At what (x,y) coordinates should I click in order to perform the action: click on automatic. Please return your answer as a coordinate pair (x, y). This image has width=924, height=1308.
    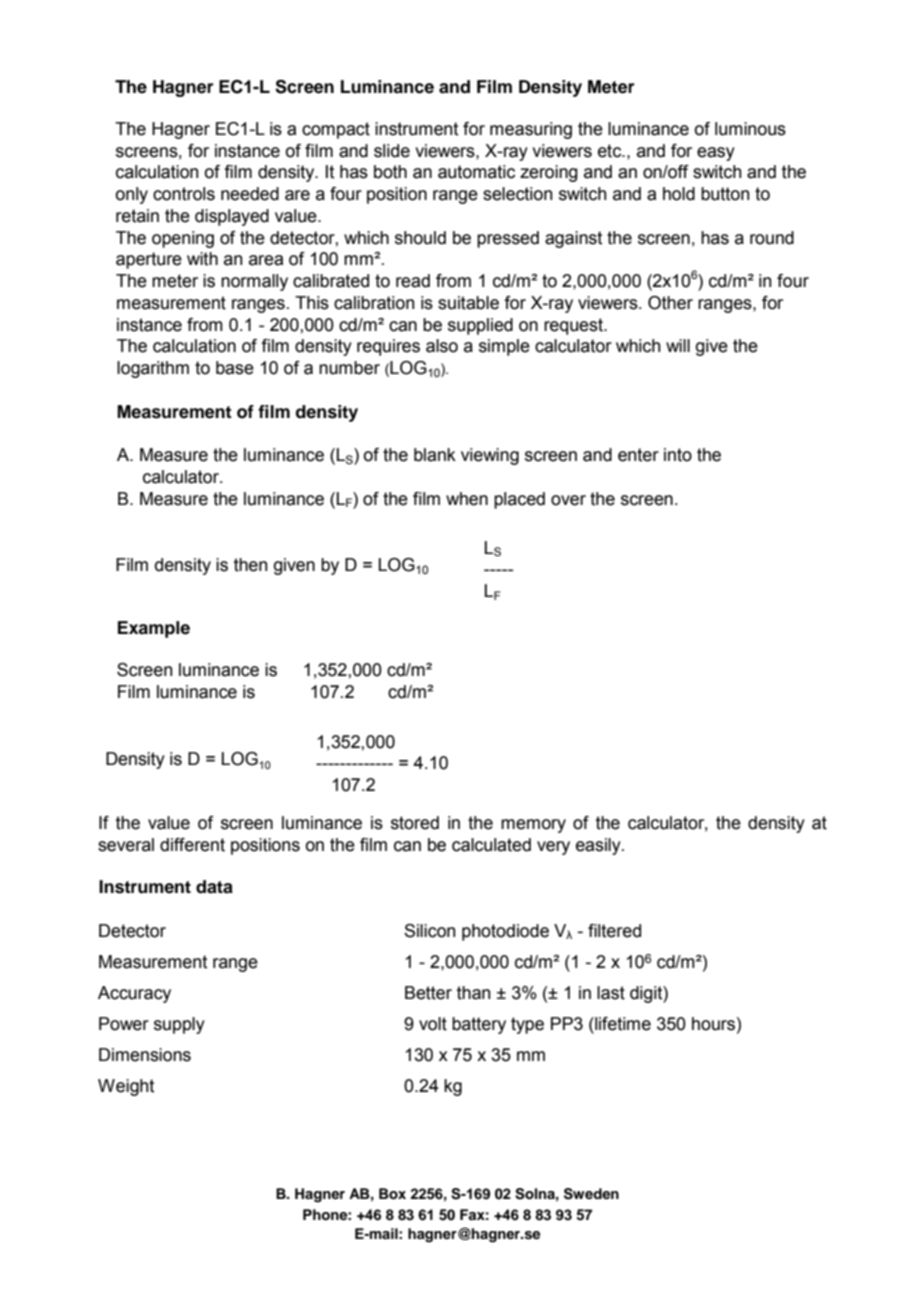
    Looking at the image, I should click on (476, 172).
